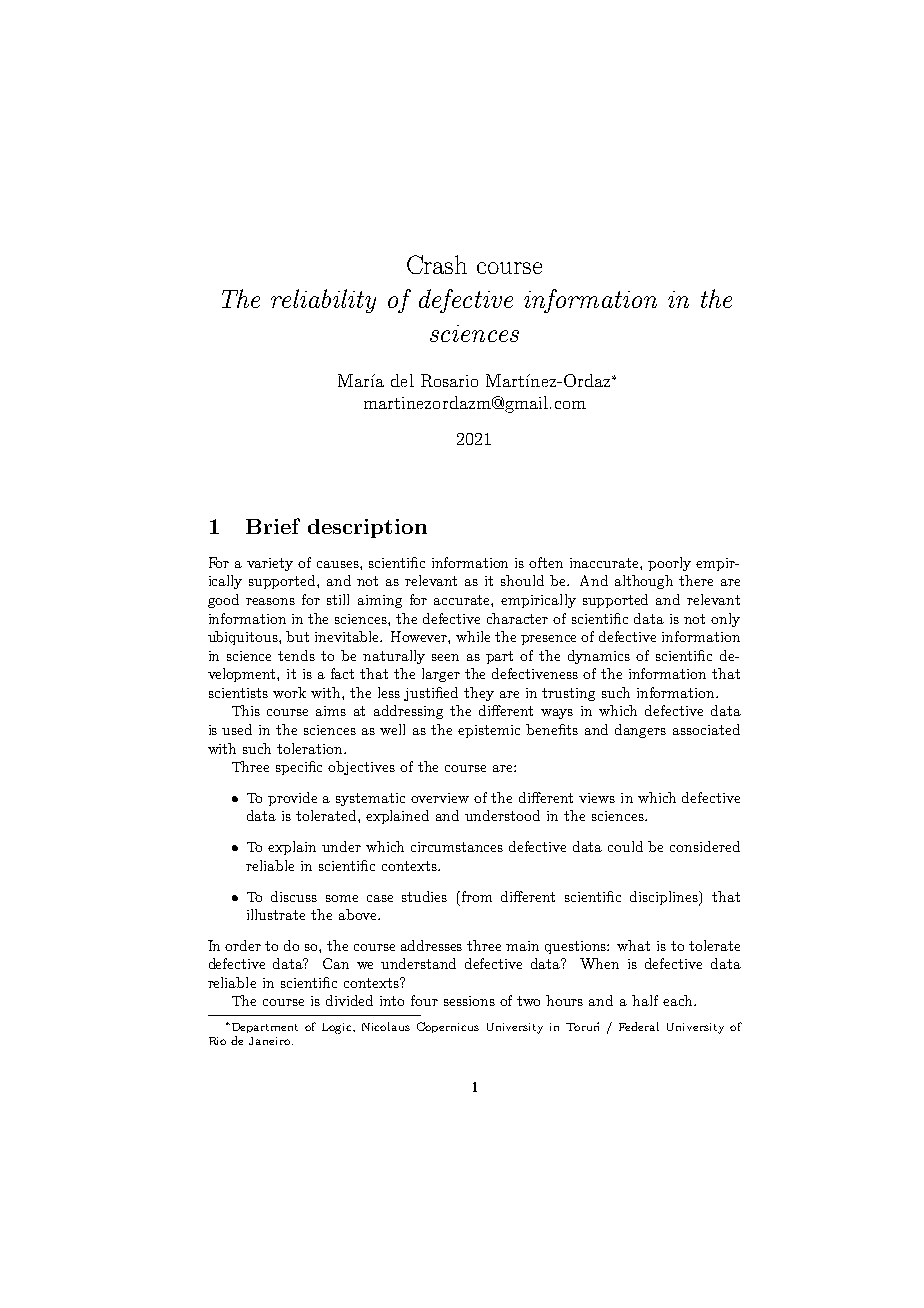  Describe the element at coordinates (669, 564) in the screenshot. I see `poorly` at that location.
